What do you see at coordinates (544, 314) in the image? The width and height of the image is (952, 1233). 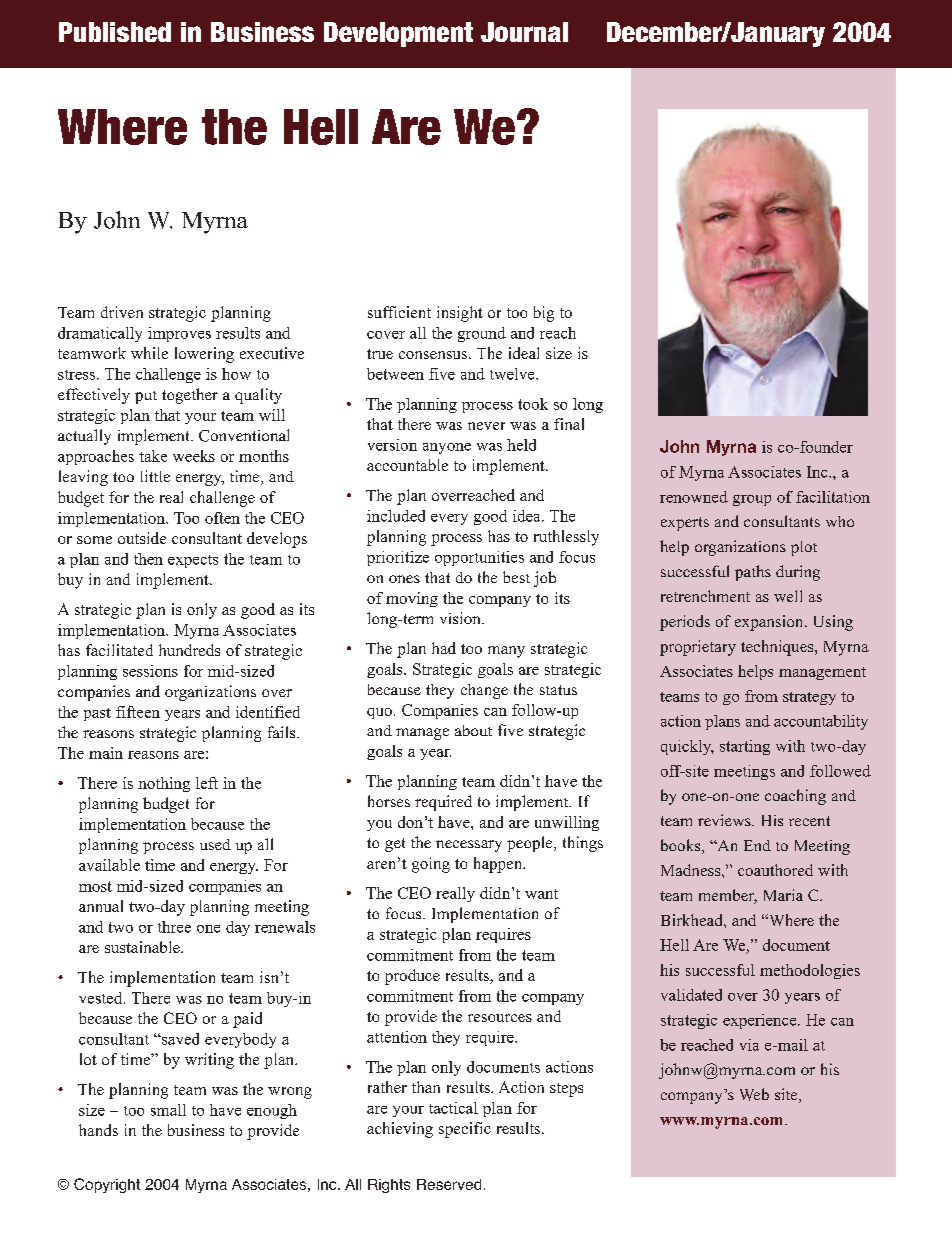 I see `big` at bounding box center [544, 314].
